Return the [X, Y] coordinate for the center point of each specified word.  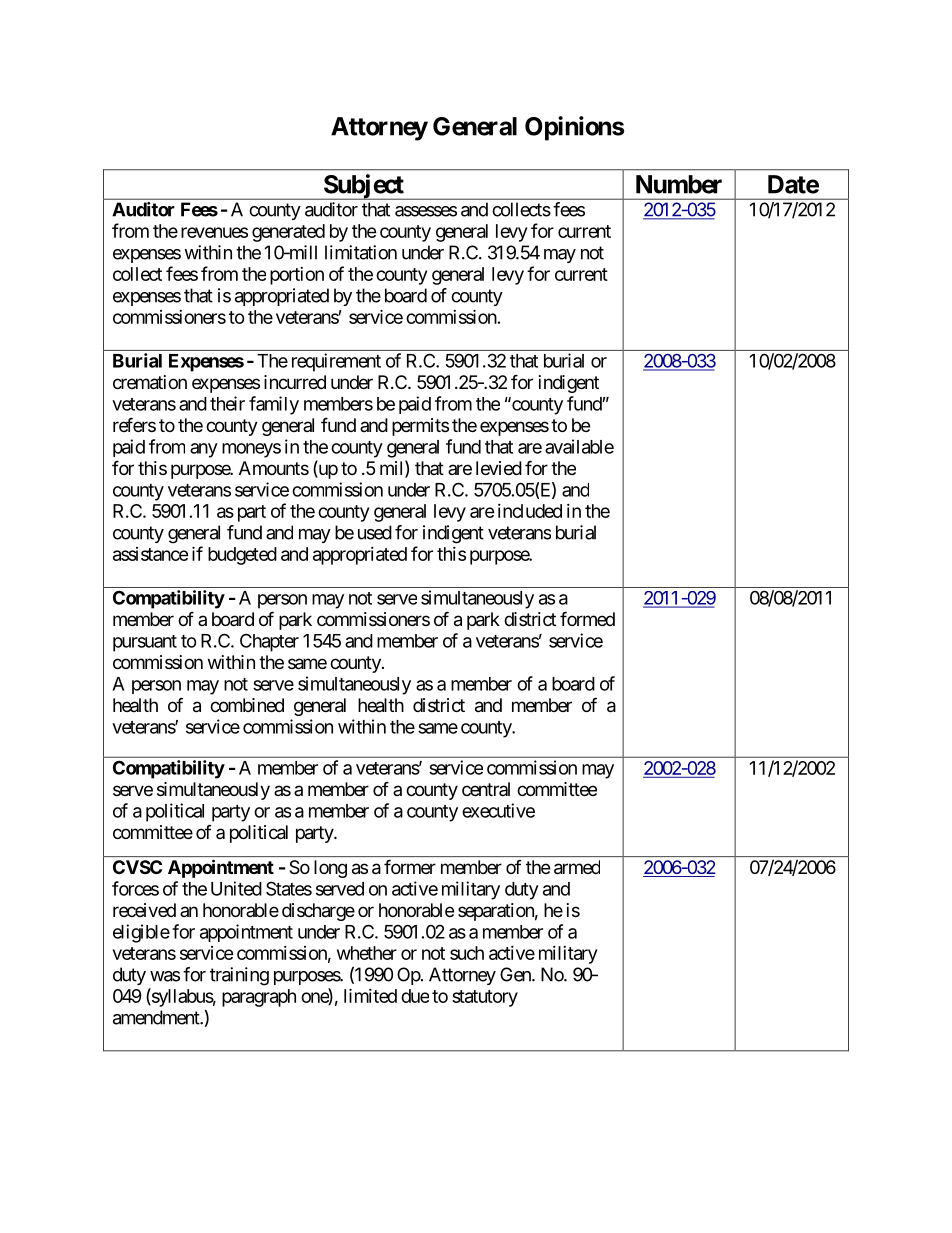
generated [288, 233]
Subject [364, 187]
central [486, 789]
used [375, 532]
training [239, 976]
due [415, 996]
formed [587, 618]
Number [679, 184]
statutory [485, 998]
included [530, 511]
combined [247, 705]
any [204, 450]
